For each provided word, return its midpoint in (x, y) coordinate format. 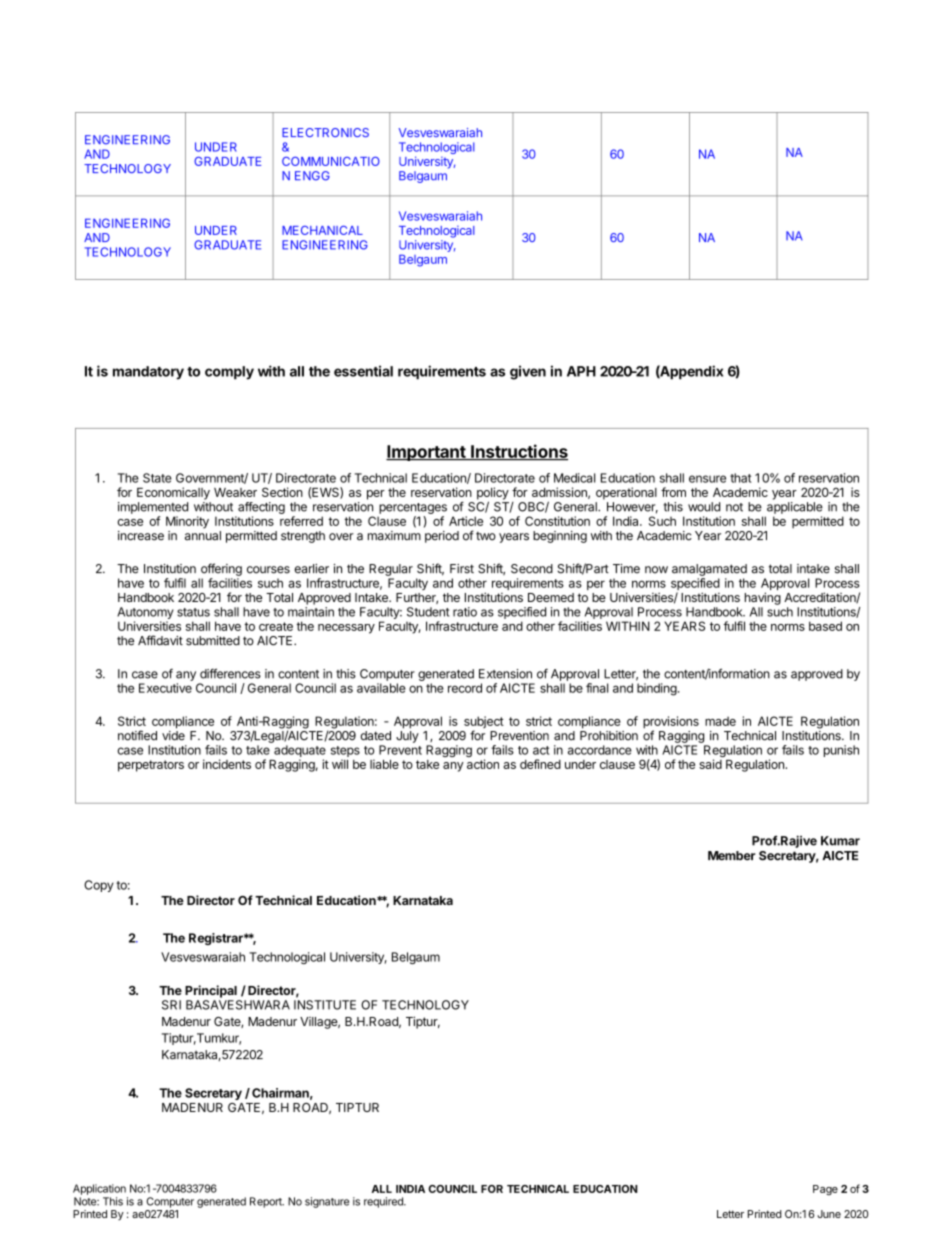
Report (267, 1202)
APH (581, 371)
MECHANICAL (322, 230)
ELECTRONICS (325, 132)
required (384, 1202)
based (825, 626)
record (465, 688)
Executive (165, 688)
